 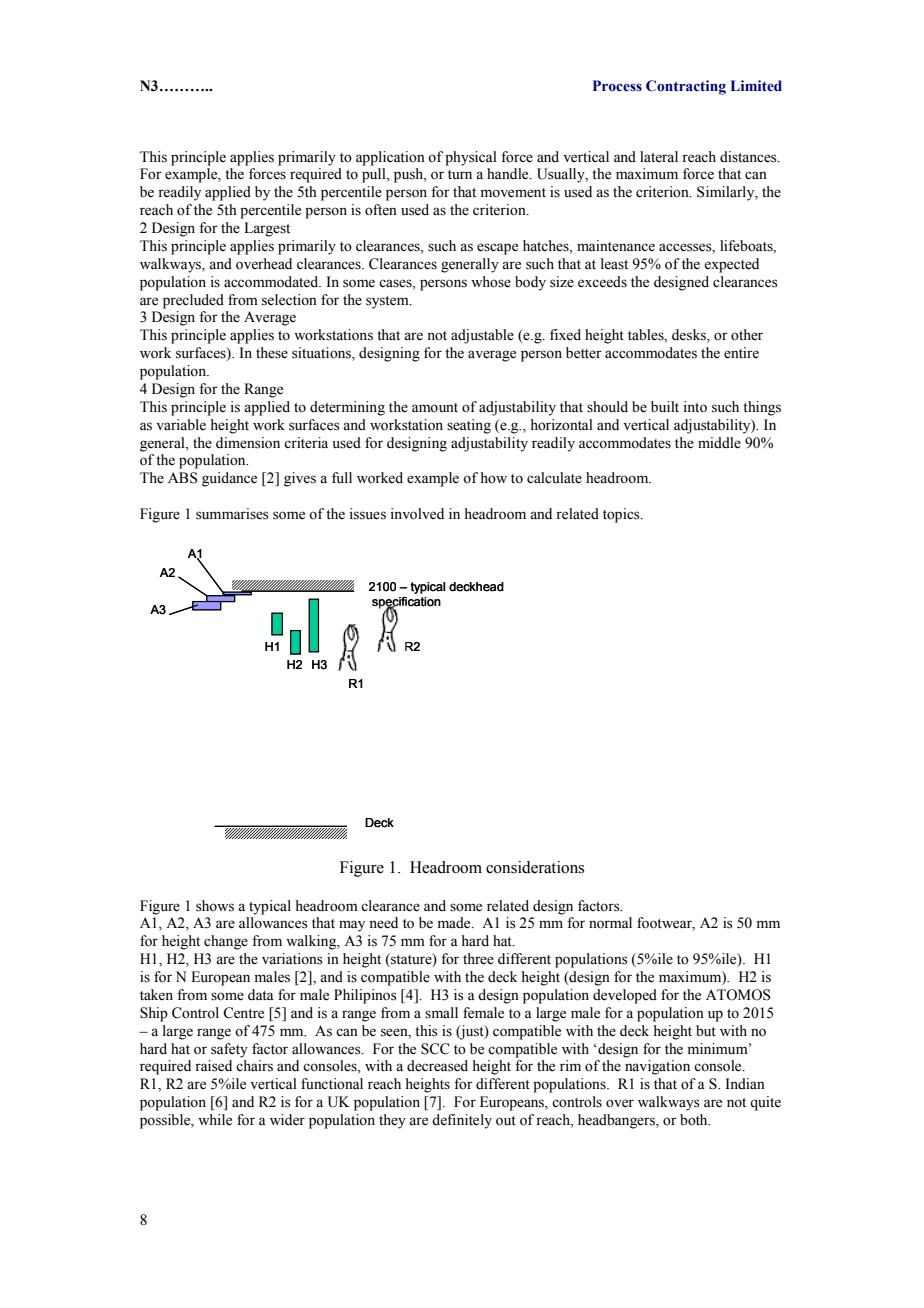 I want to click on decreased, so click(x=437, y=1066).
